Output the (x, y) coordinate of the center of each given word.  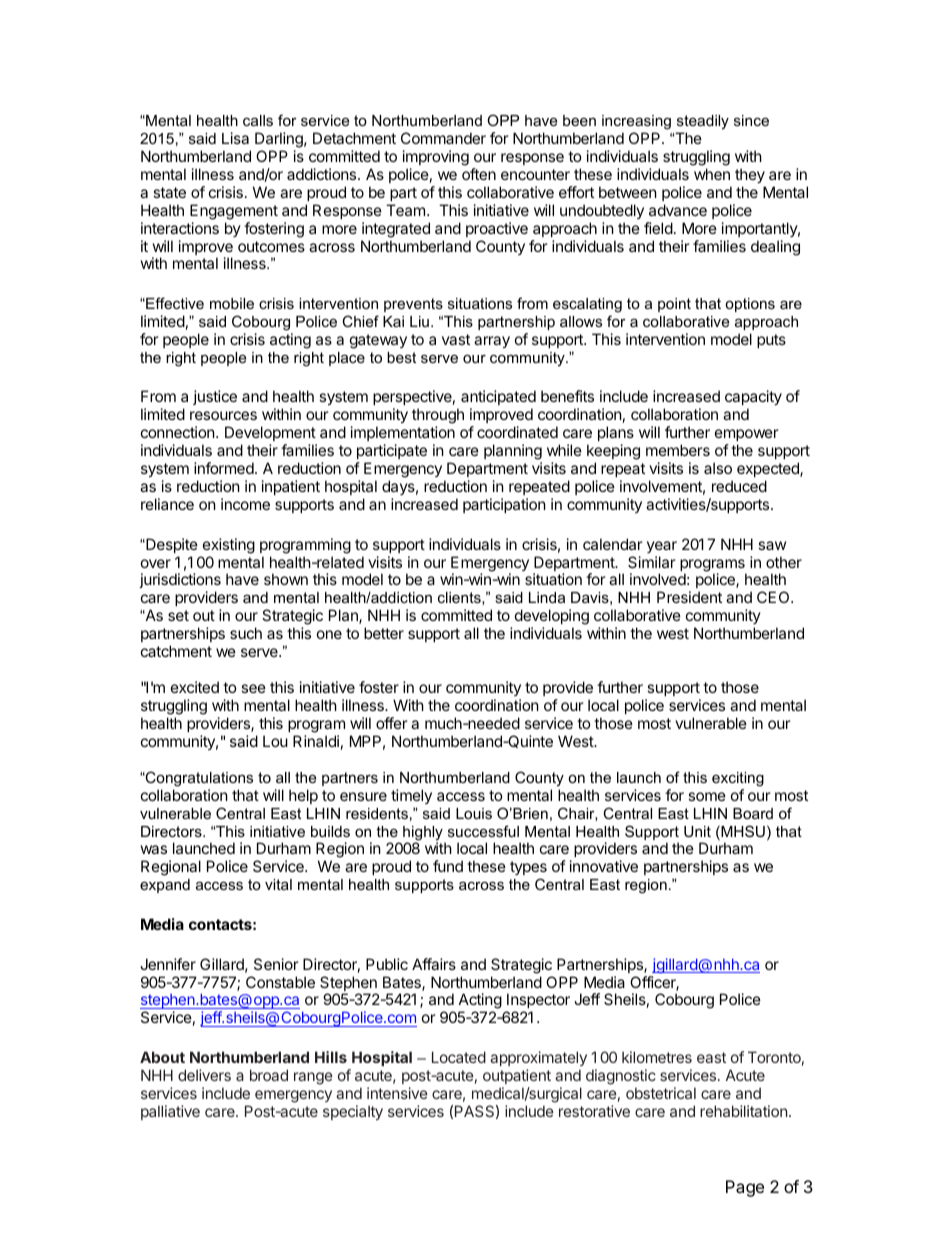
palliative (170, 1112)
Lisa (235, 138)
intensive (397, 1093)
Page (745, 1188)
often (479, 174)
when (712, 174)
